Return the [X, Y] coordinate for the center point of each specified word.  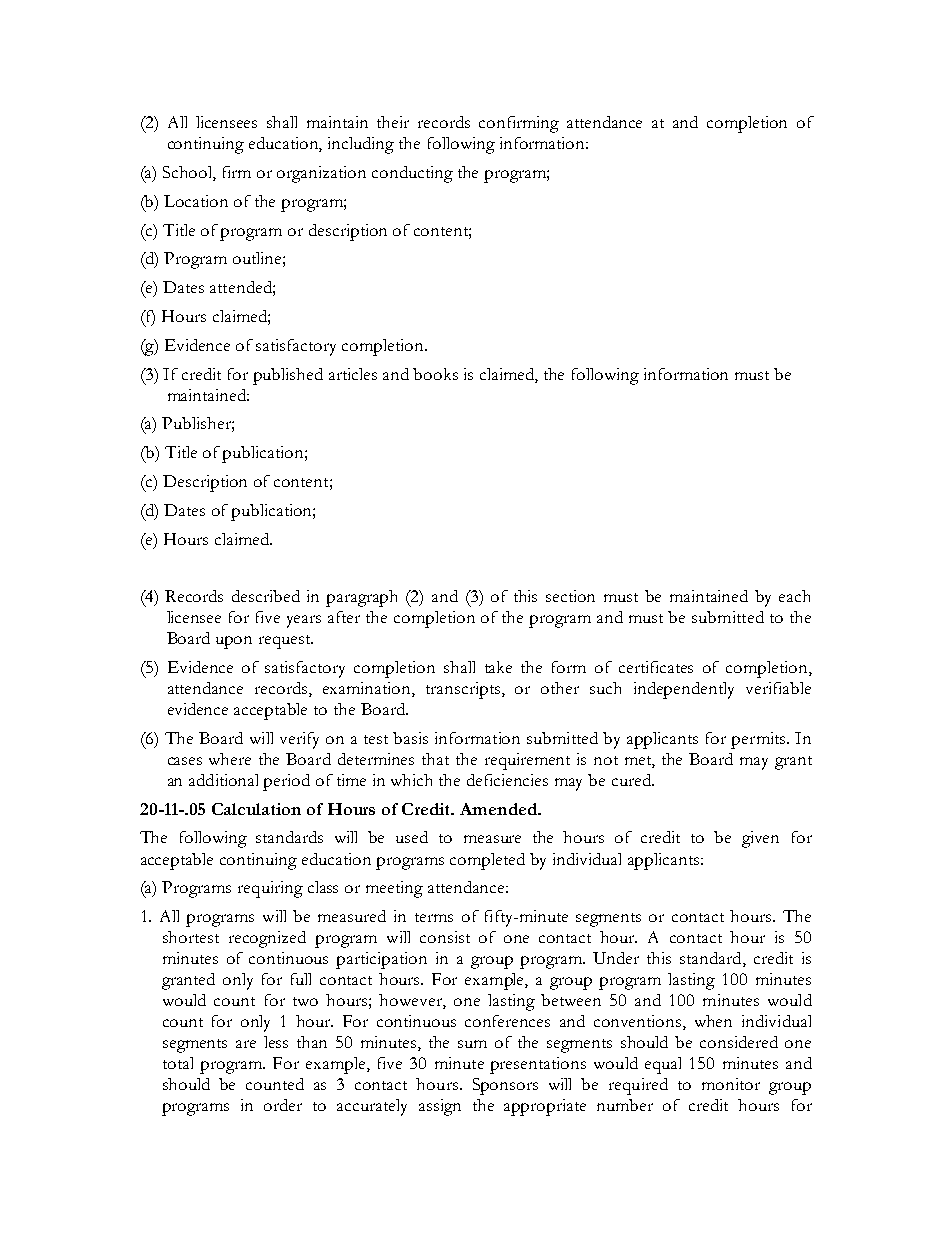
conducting [412, 174]
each [794, 596]
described [266, 596]
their [393, 122]
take [498, 667]
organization [321, 174]
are [246, 1044]
